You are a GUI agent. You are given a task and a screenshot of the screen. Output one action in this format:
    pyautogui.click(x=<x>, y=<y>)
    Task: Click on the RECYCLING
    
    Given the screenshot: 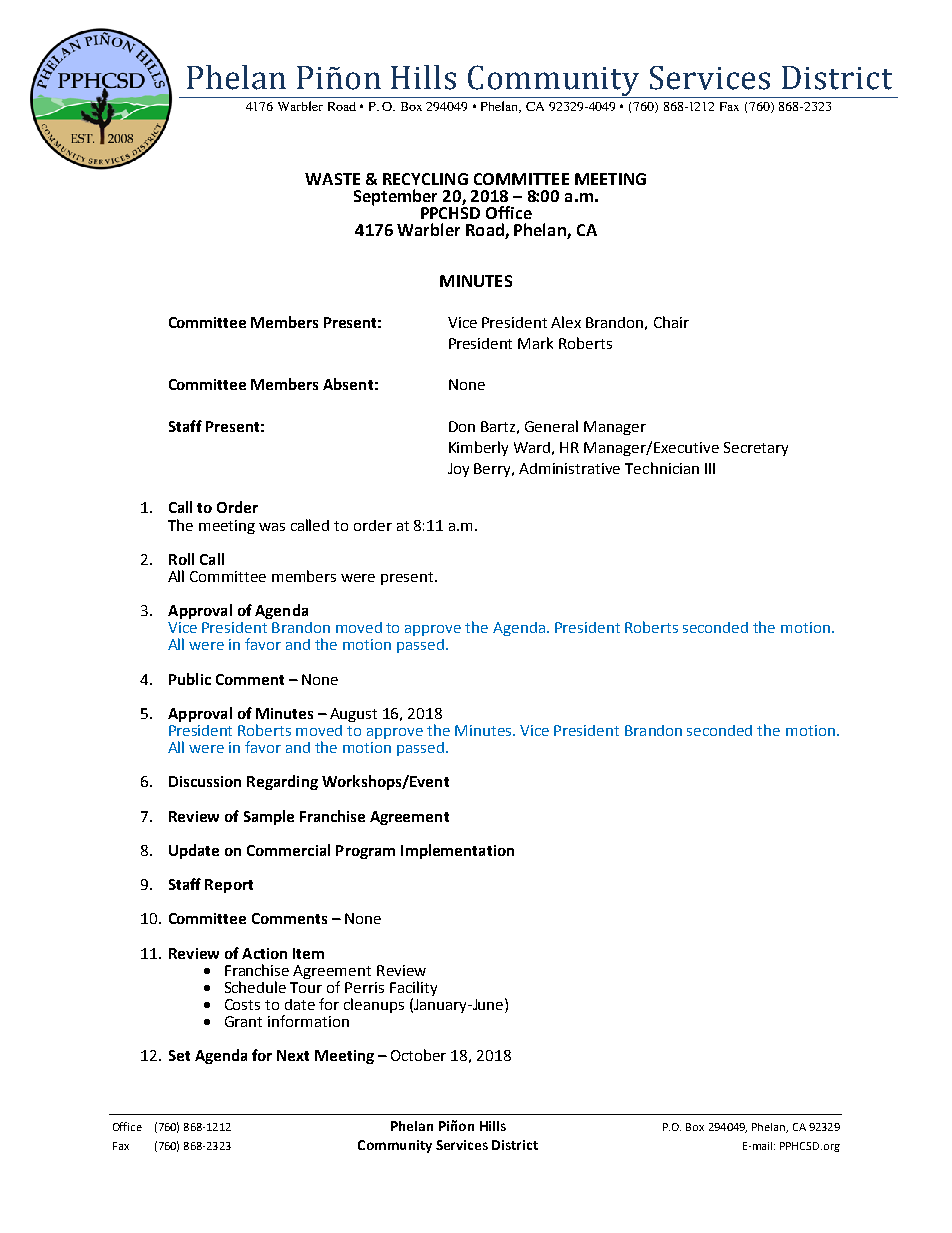 What is the action you would take?
    pyautogui.click(x=425, y=179)
